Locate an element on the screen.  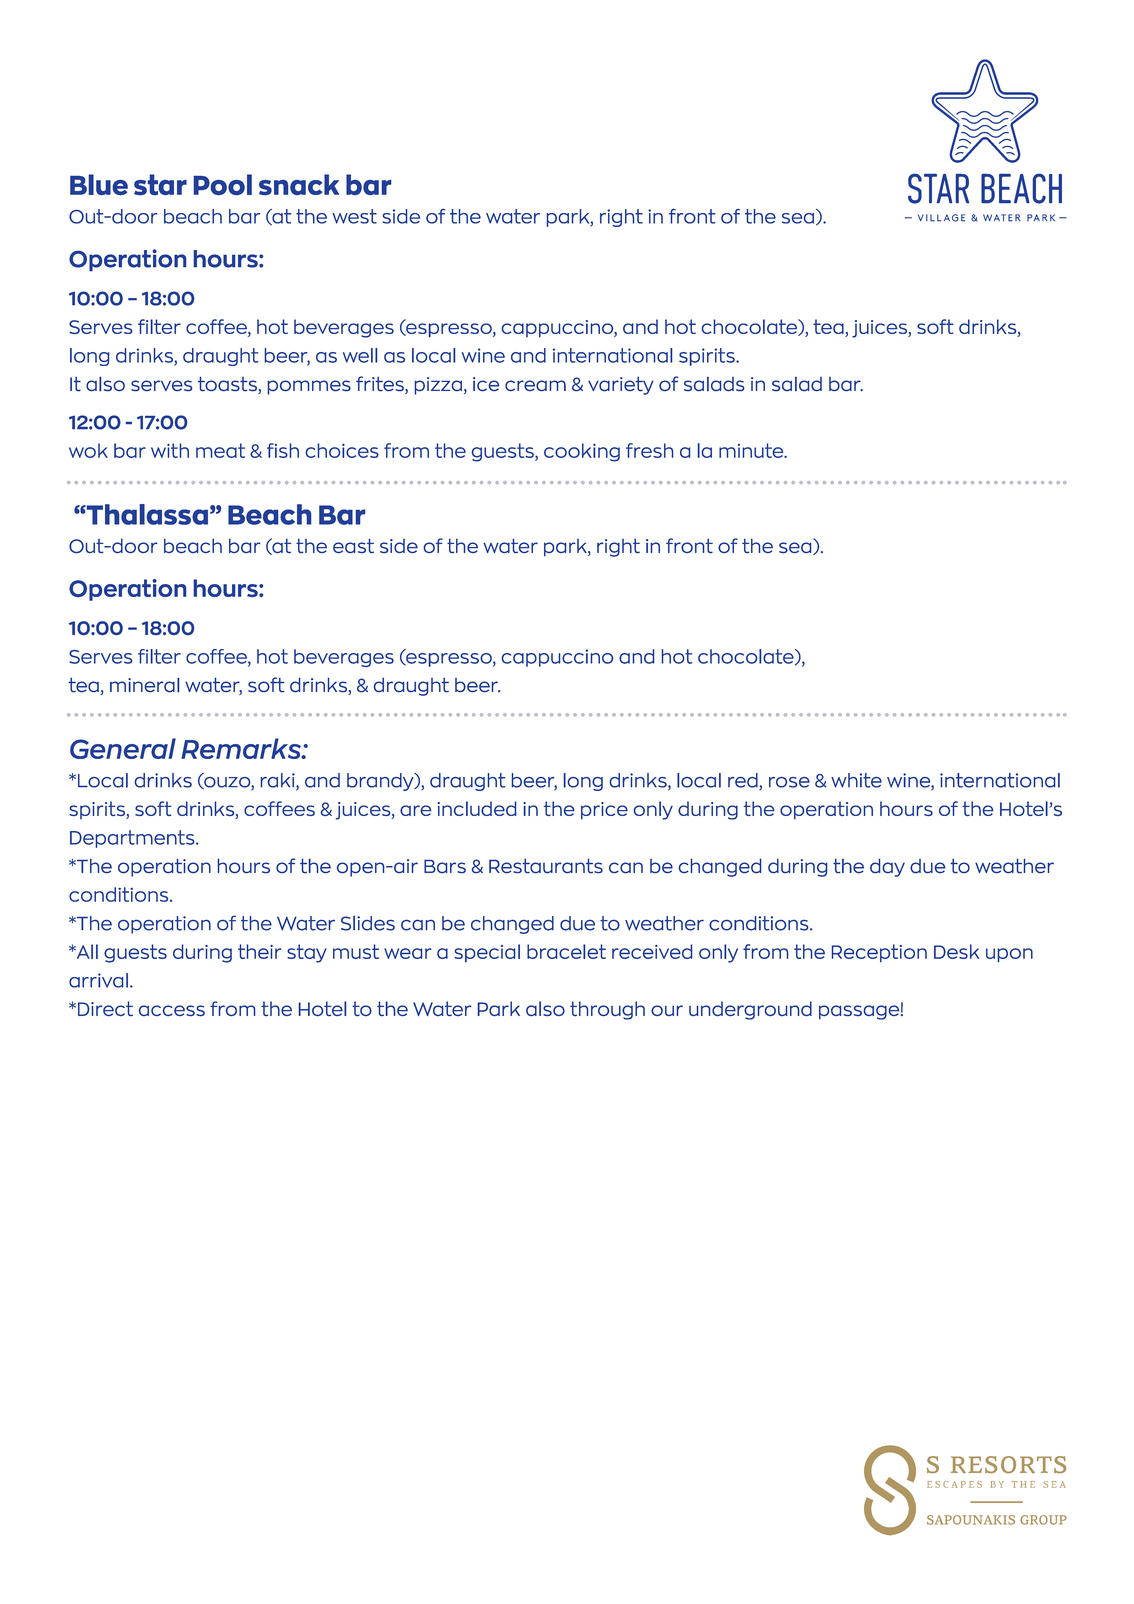
white is located at coordinates (856, 780).
